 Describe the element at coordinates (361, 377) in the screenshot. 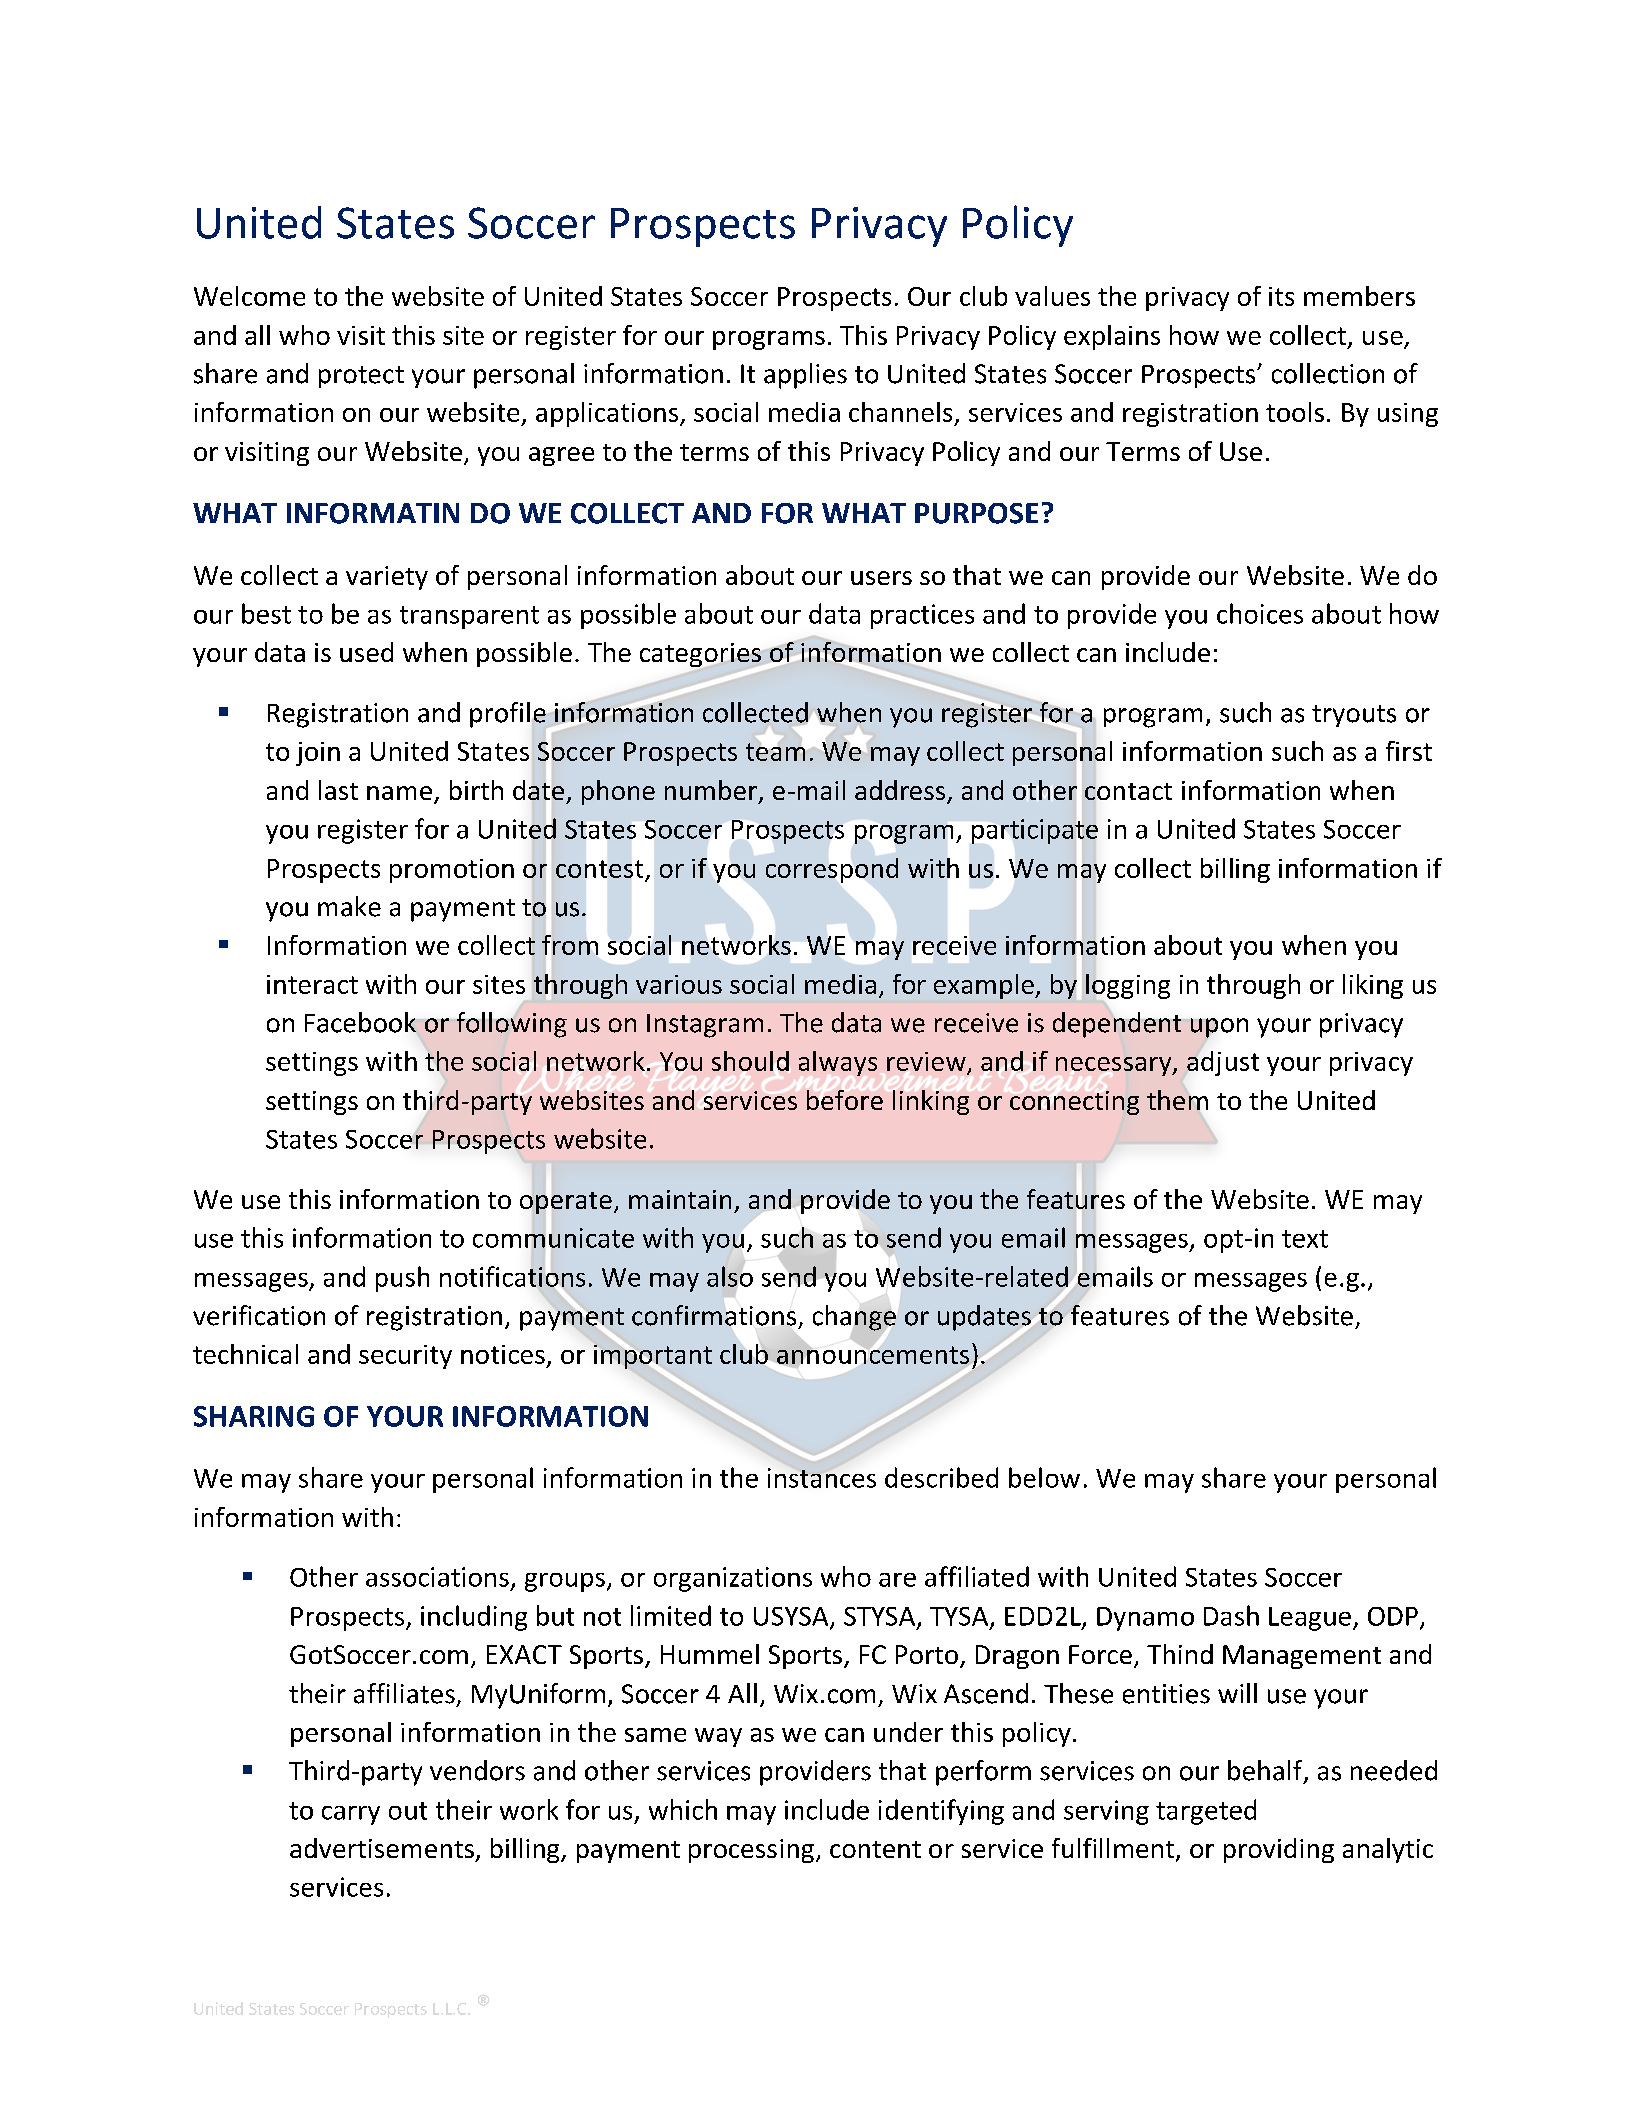

I see `protect` at that location.
